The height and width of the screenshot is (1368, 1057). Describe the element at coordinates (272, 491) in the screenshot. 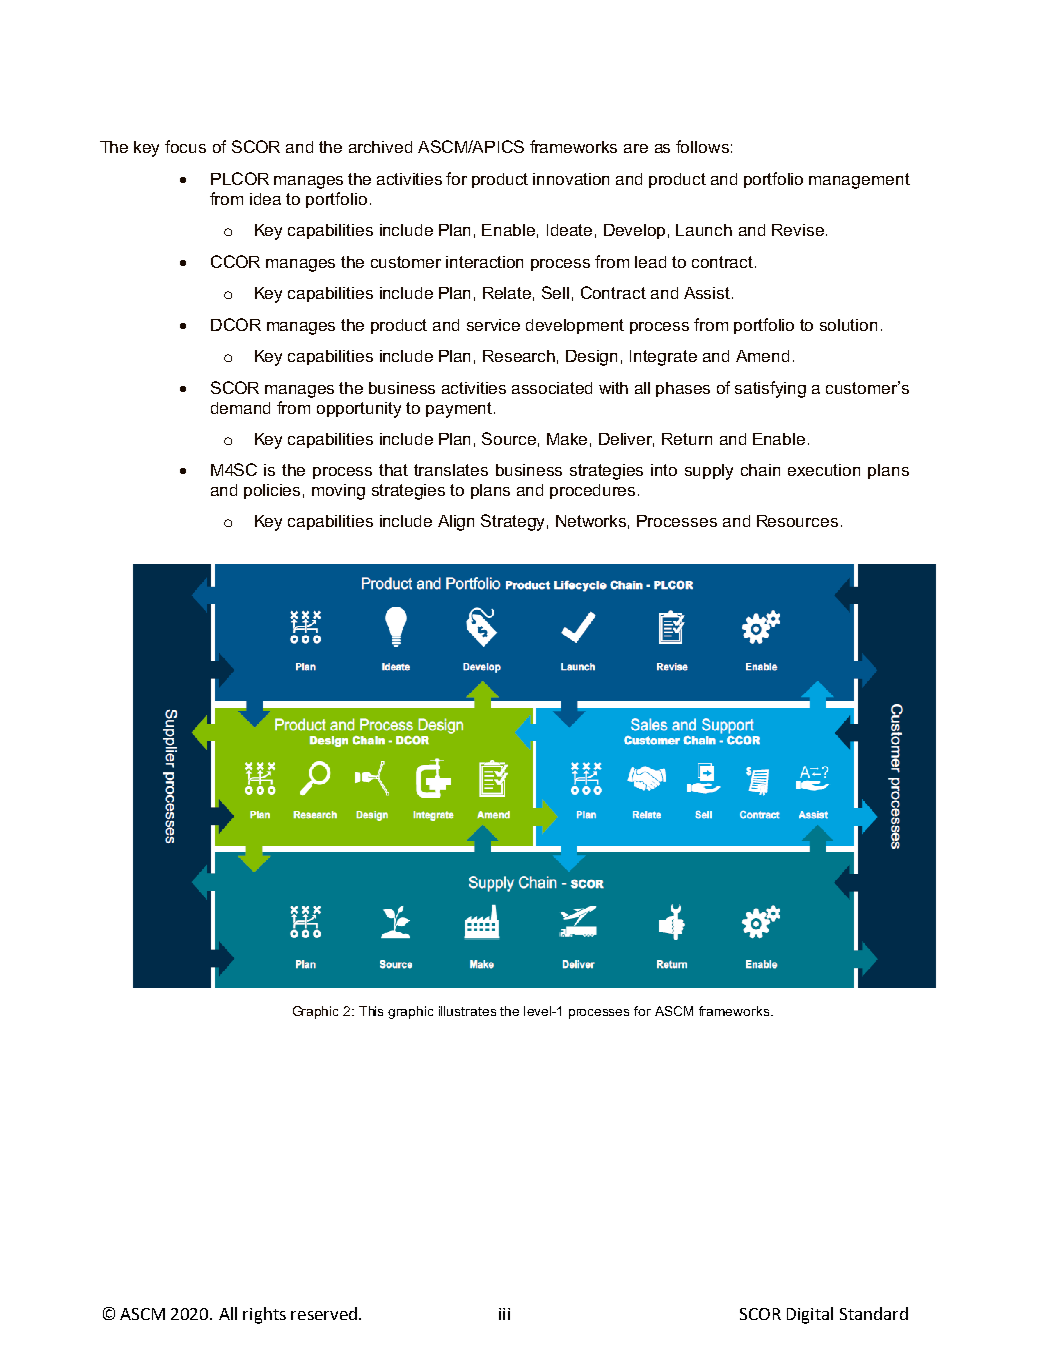

I see `policies` at that location.
